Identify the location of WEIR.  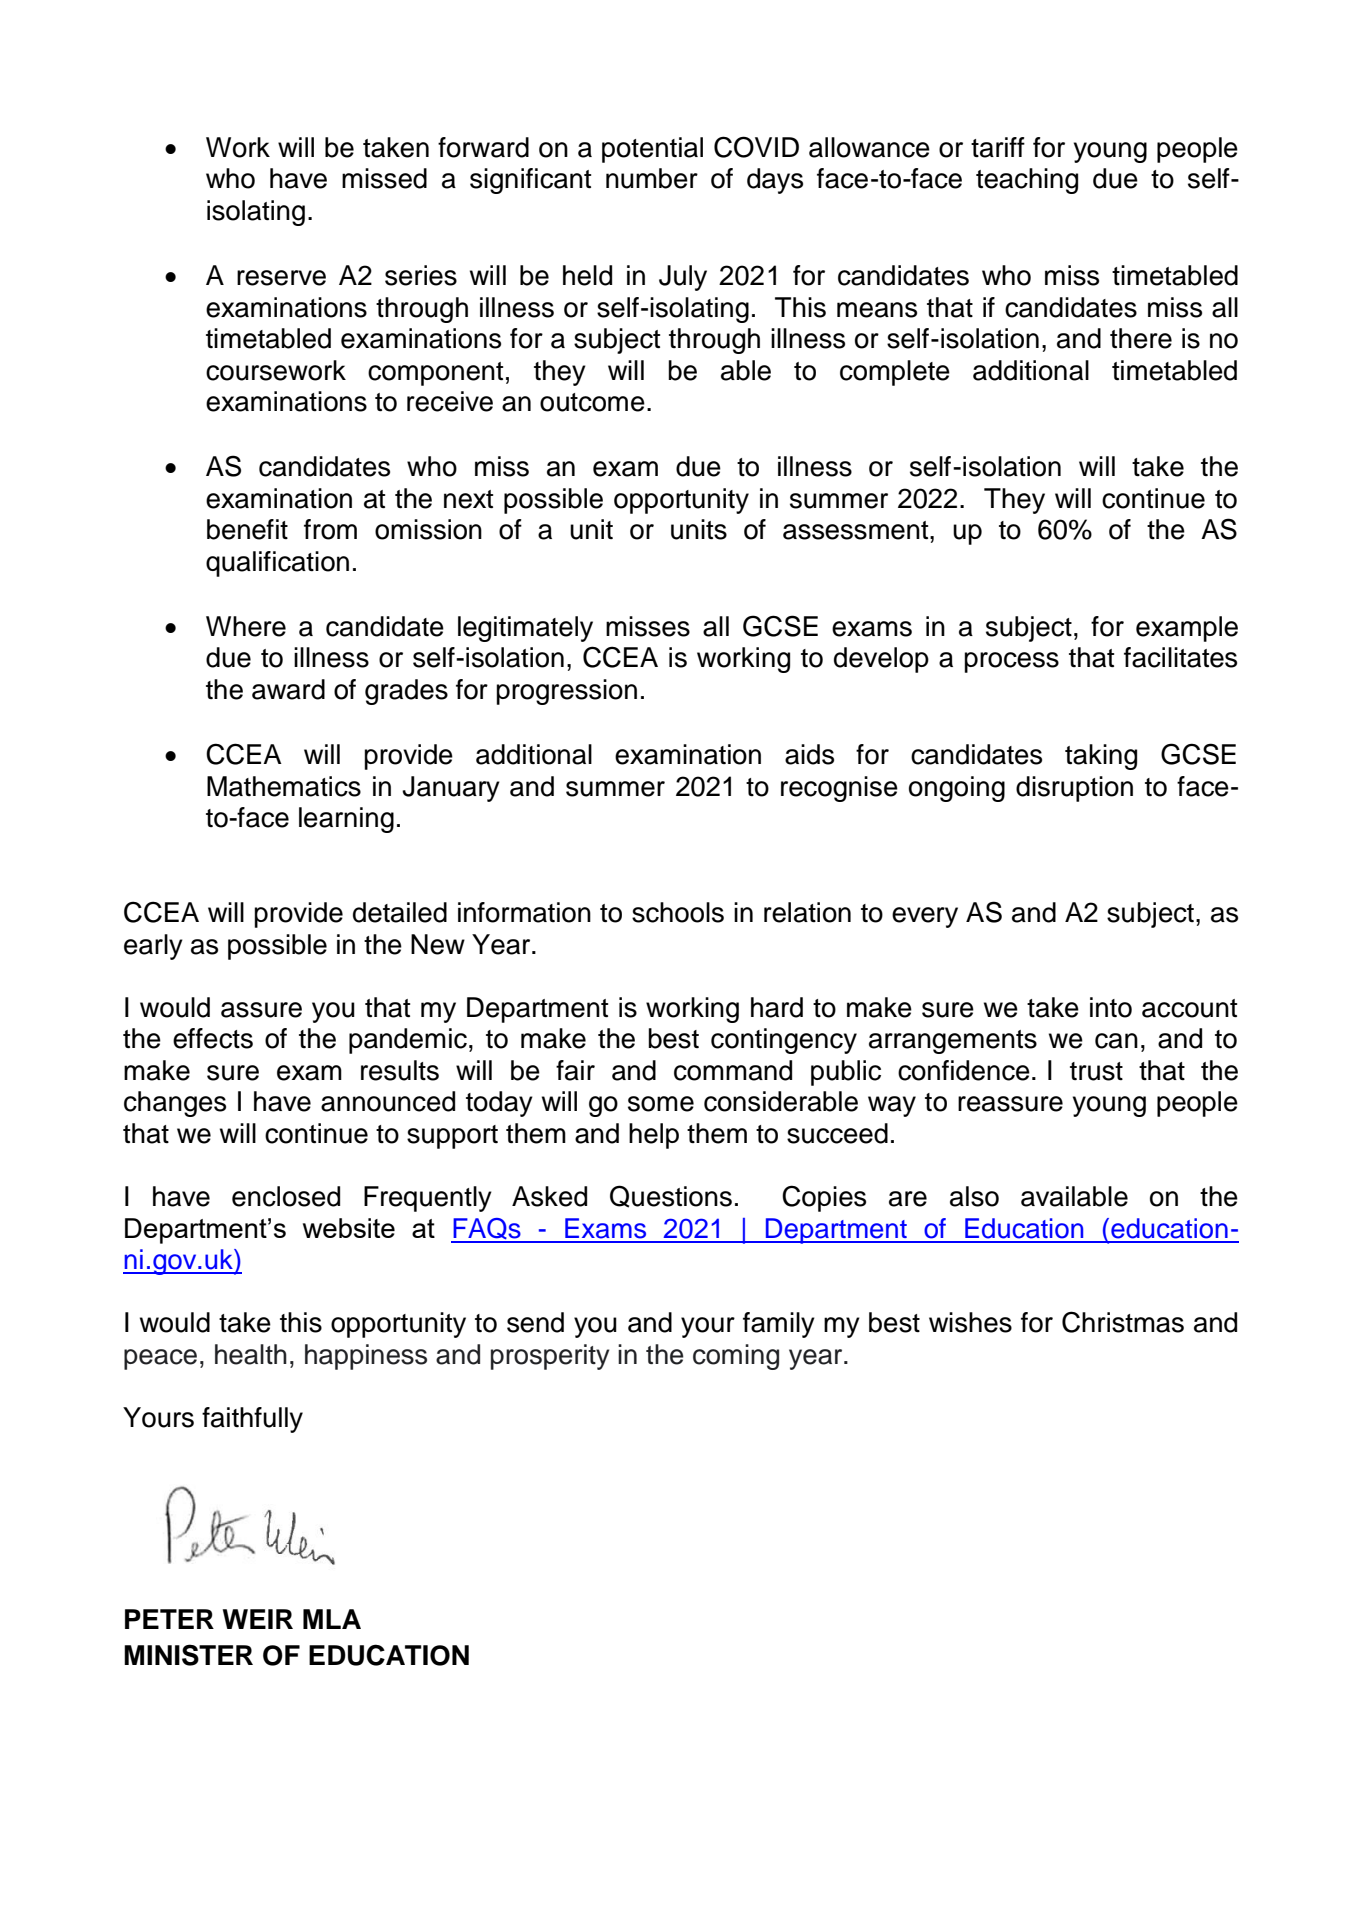
(258, 1619).
